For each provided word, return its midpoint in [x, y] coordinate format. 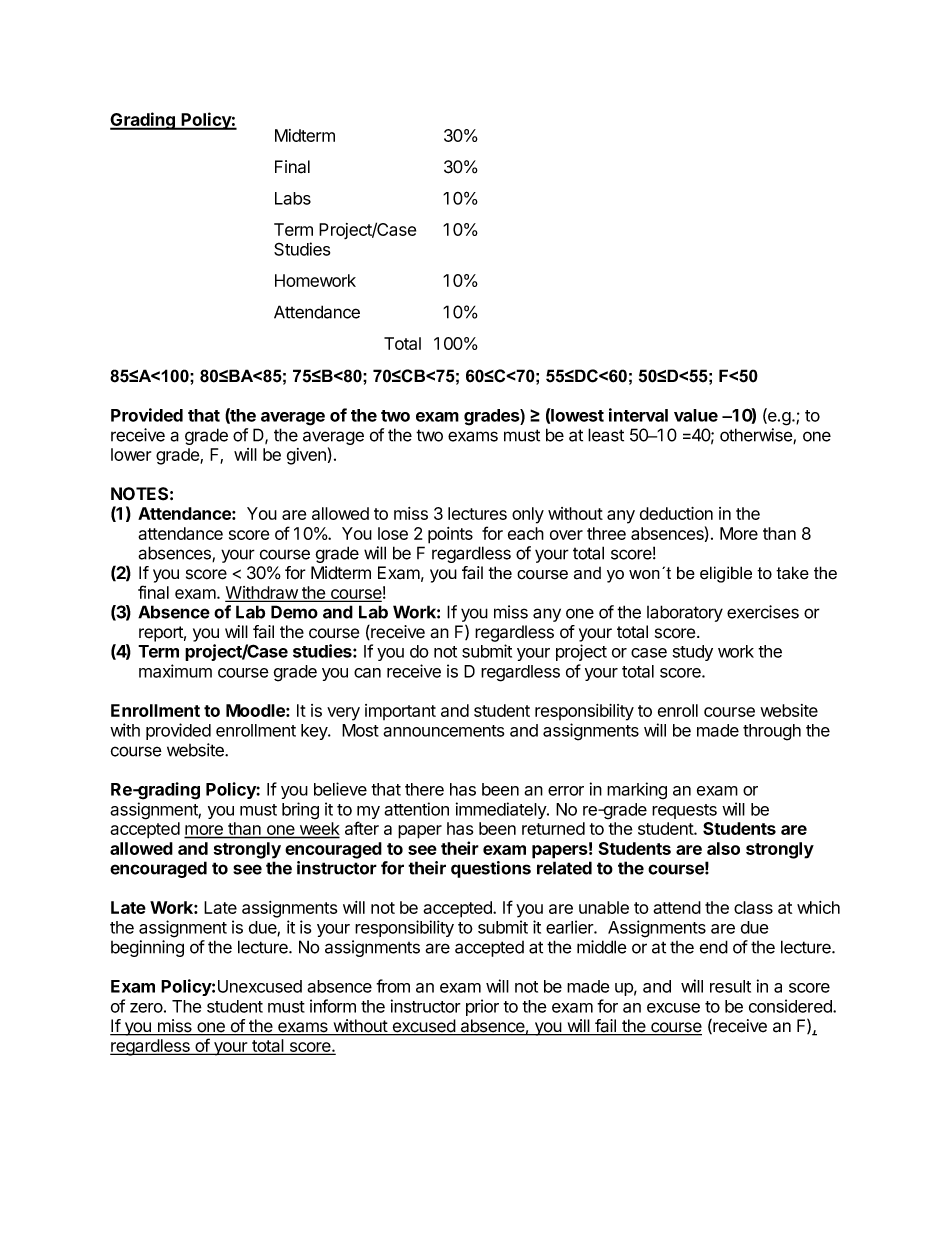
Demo [294, 612]
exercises [763, 612]
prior [482, 1007]
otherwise [757, 436]
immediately [502, 810]
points [450, 535]
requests [684, 811]
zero [146, 1008]
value [696, 415]
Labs [293, 198]
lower [131, 454]
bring [300, 811]
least [606, 435]
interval [638, 415]
